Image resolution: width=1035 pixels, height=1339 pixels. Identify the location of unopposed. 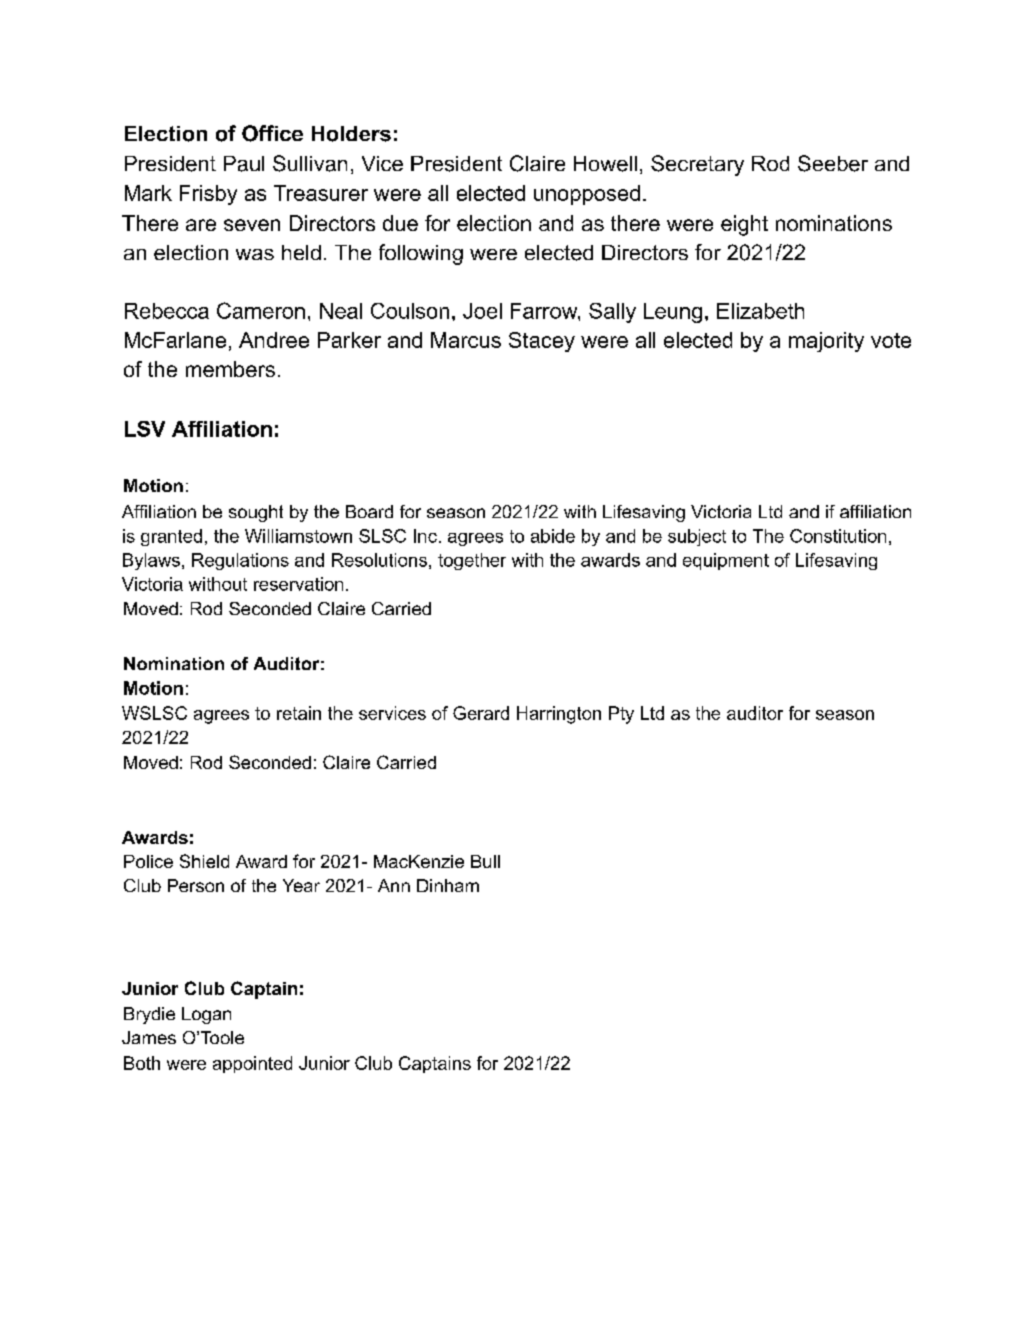
(587, 195).
